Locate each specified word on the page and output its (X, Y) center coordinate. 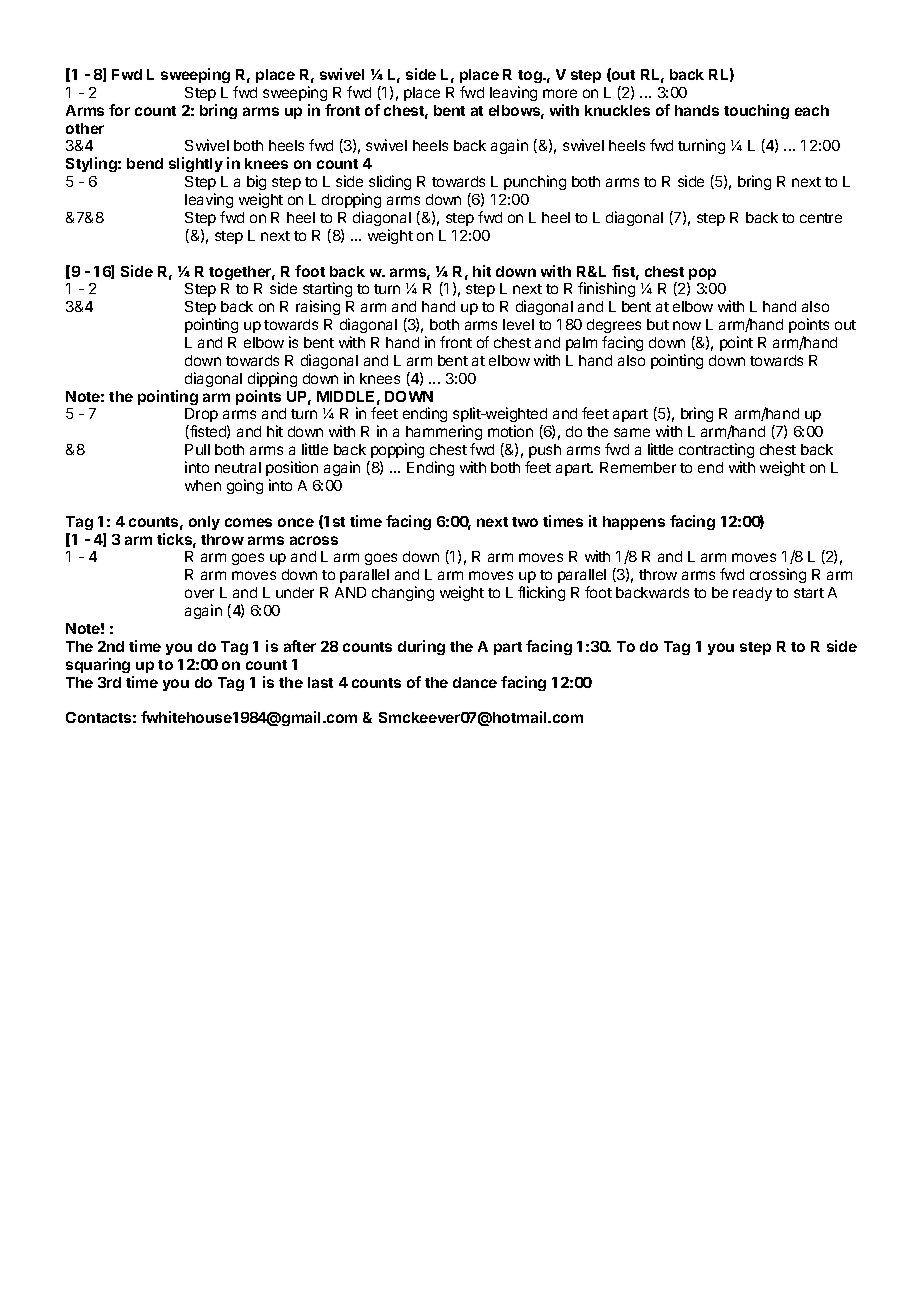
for (119, 110)
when (203, 485)
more (560, 93)
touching (756, 111)
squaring (98, 665)
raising (318, 307)
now (687, 325)
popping (396, 452)
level (518, 324)
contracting (716, 452)
